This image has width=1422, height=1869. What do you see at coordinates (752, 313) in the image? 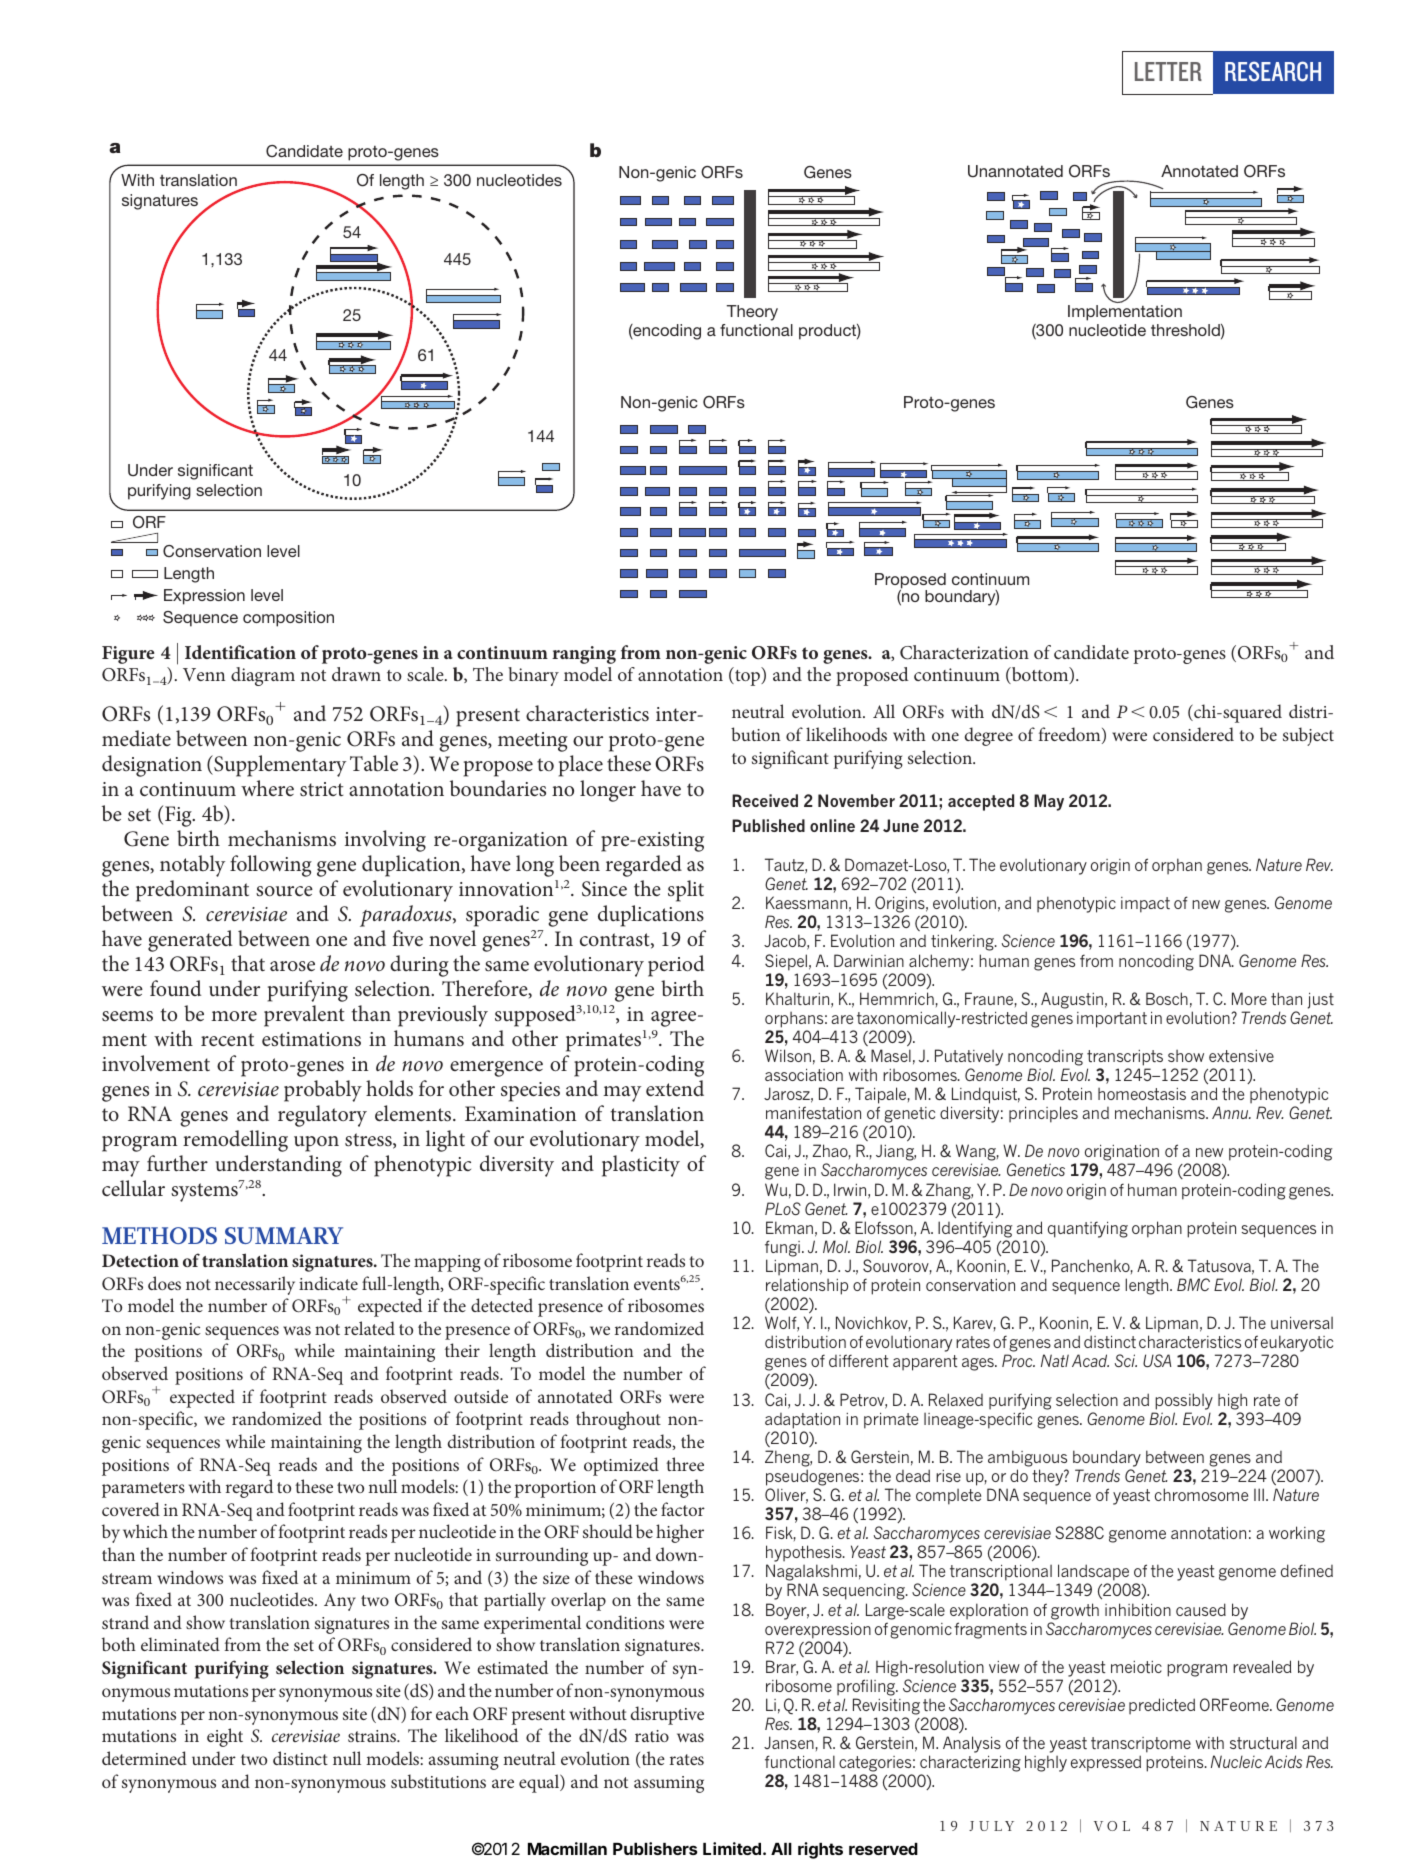
I see `Theory` at bounding box center [752, 313].
